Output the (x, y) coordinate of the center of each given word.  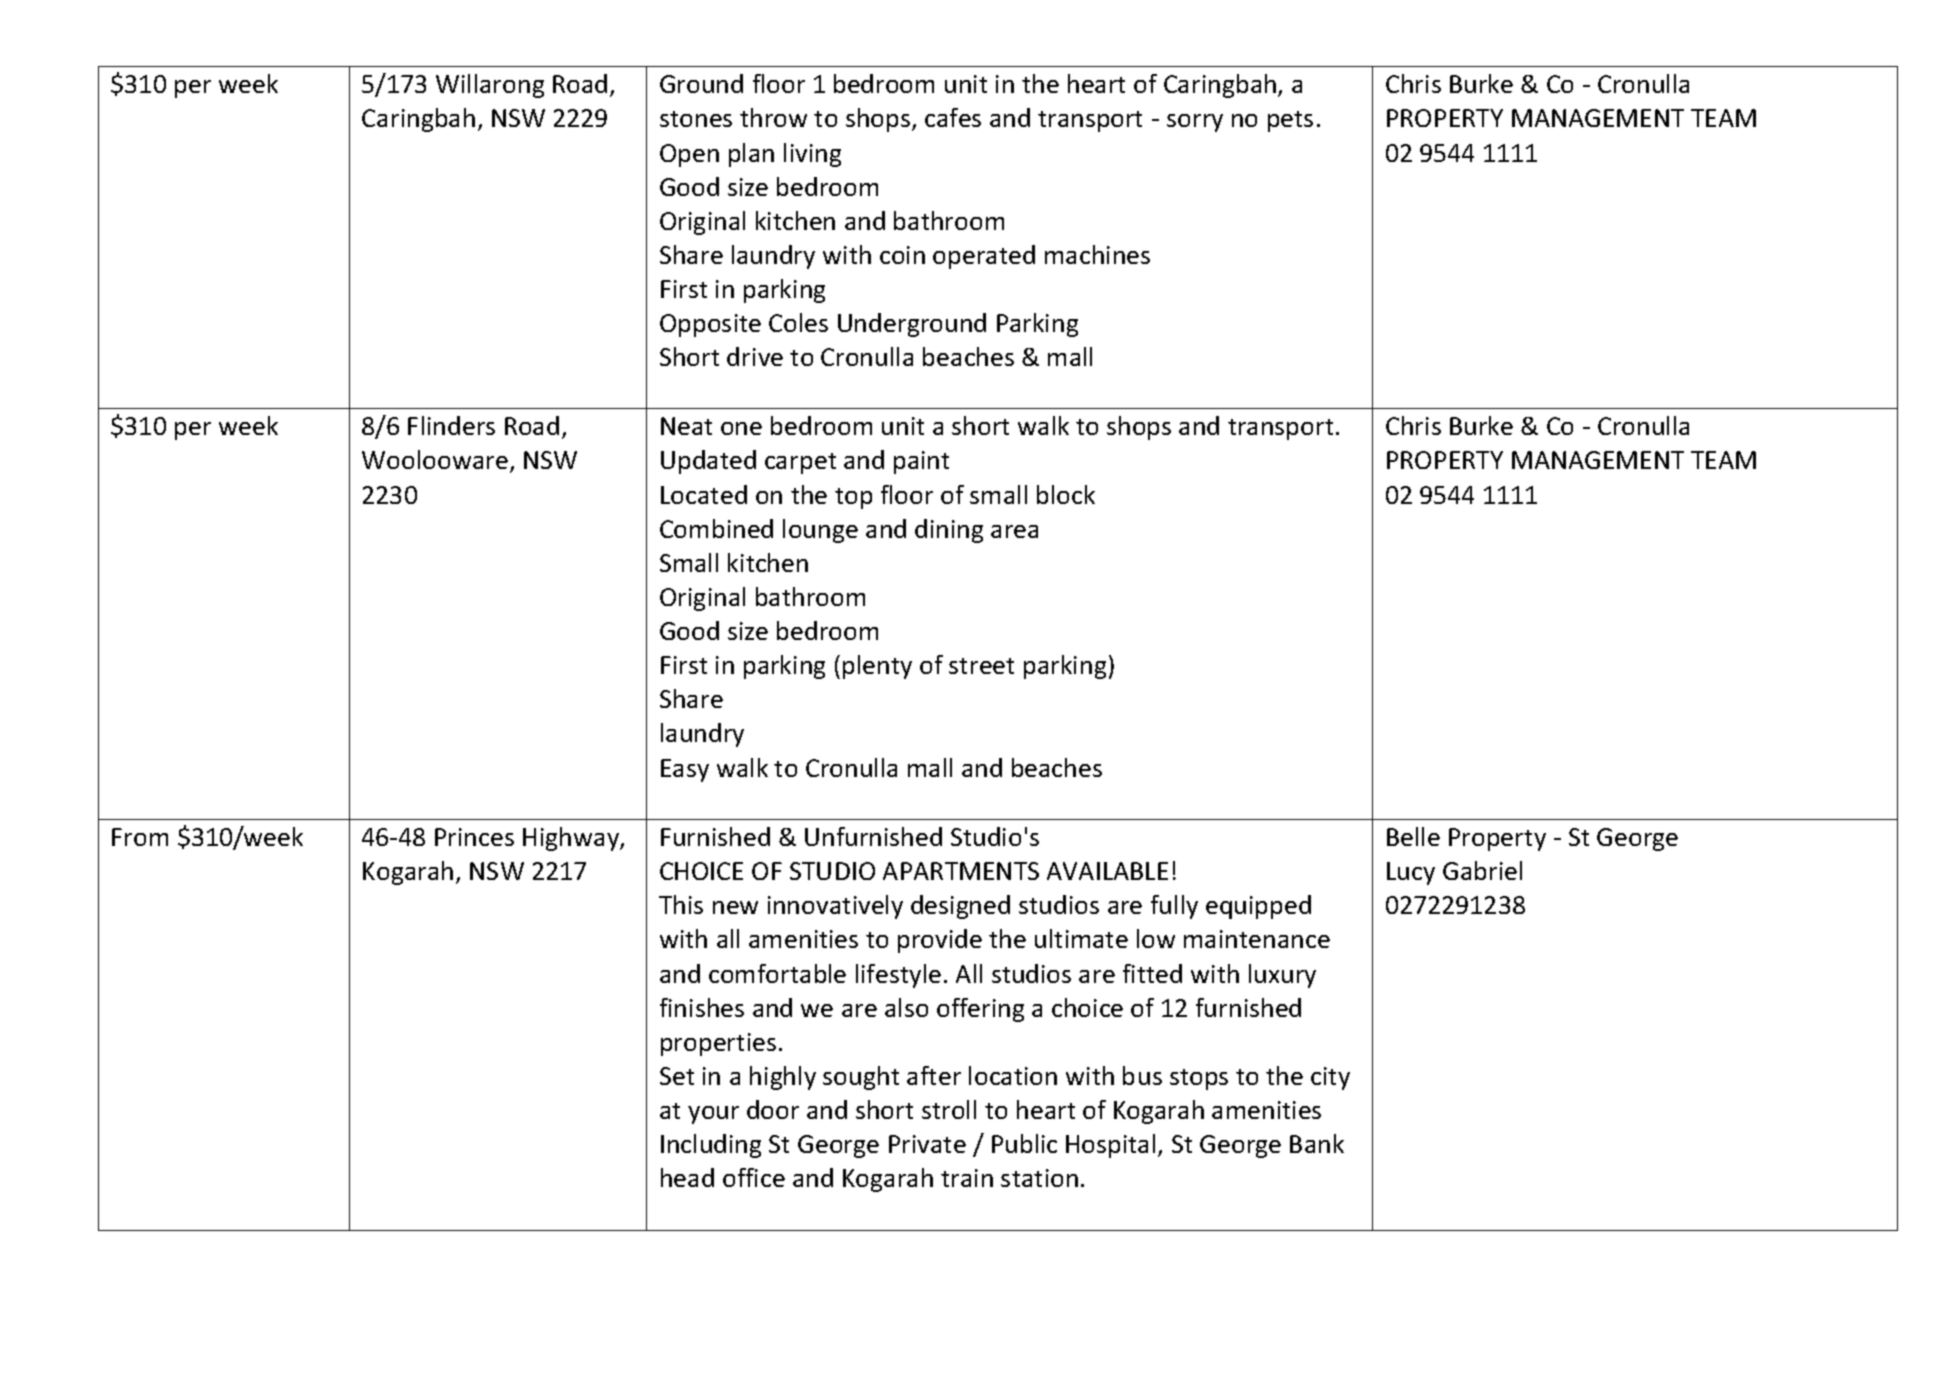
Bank (1317, 1143)
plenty (877, 667)
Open (689, 155)
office (754, 1177)
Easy (685, 770)
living (812, 155)
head (687, 1177)
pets (1290, 121)
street (981, 666)
